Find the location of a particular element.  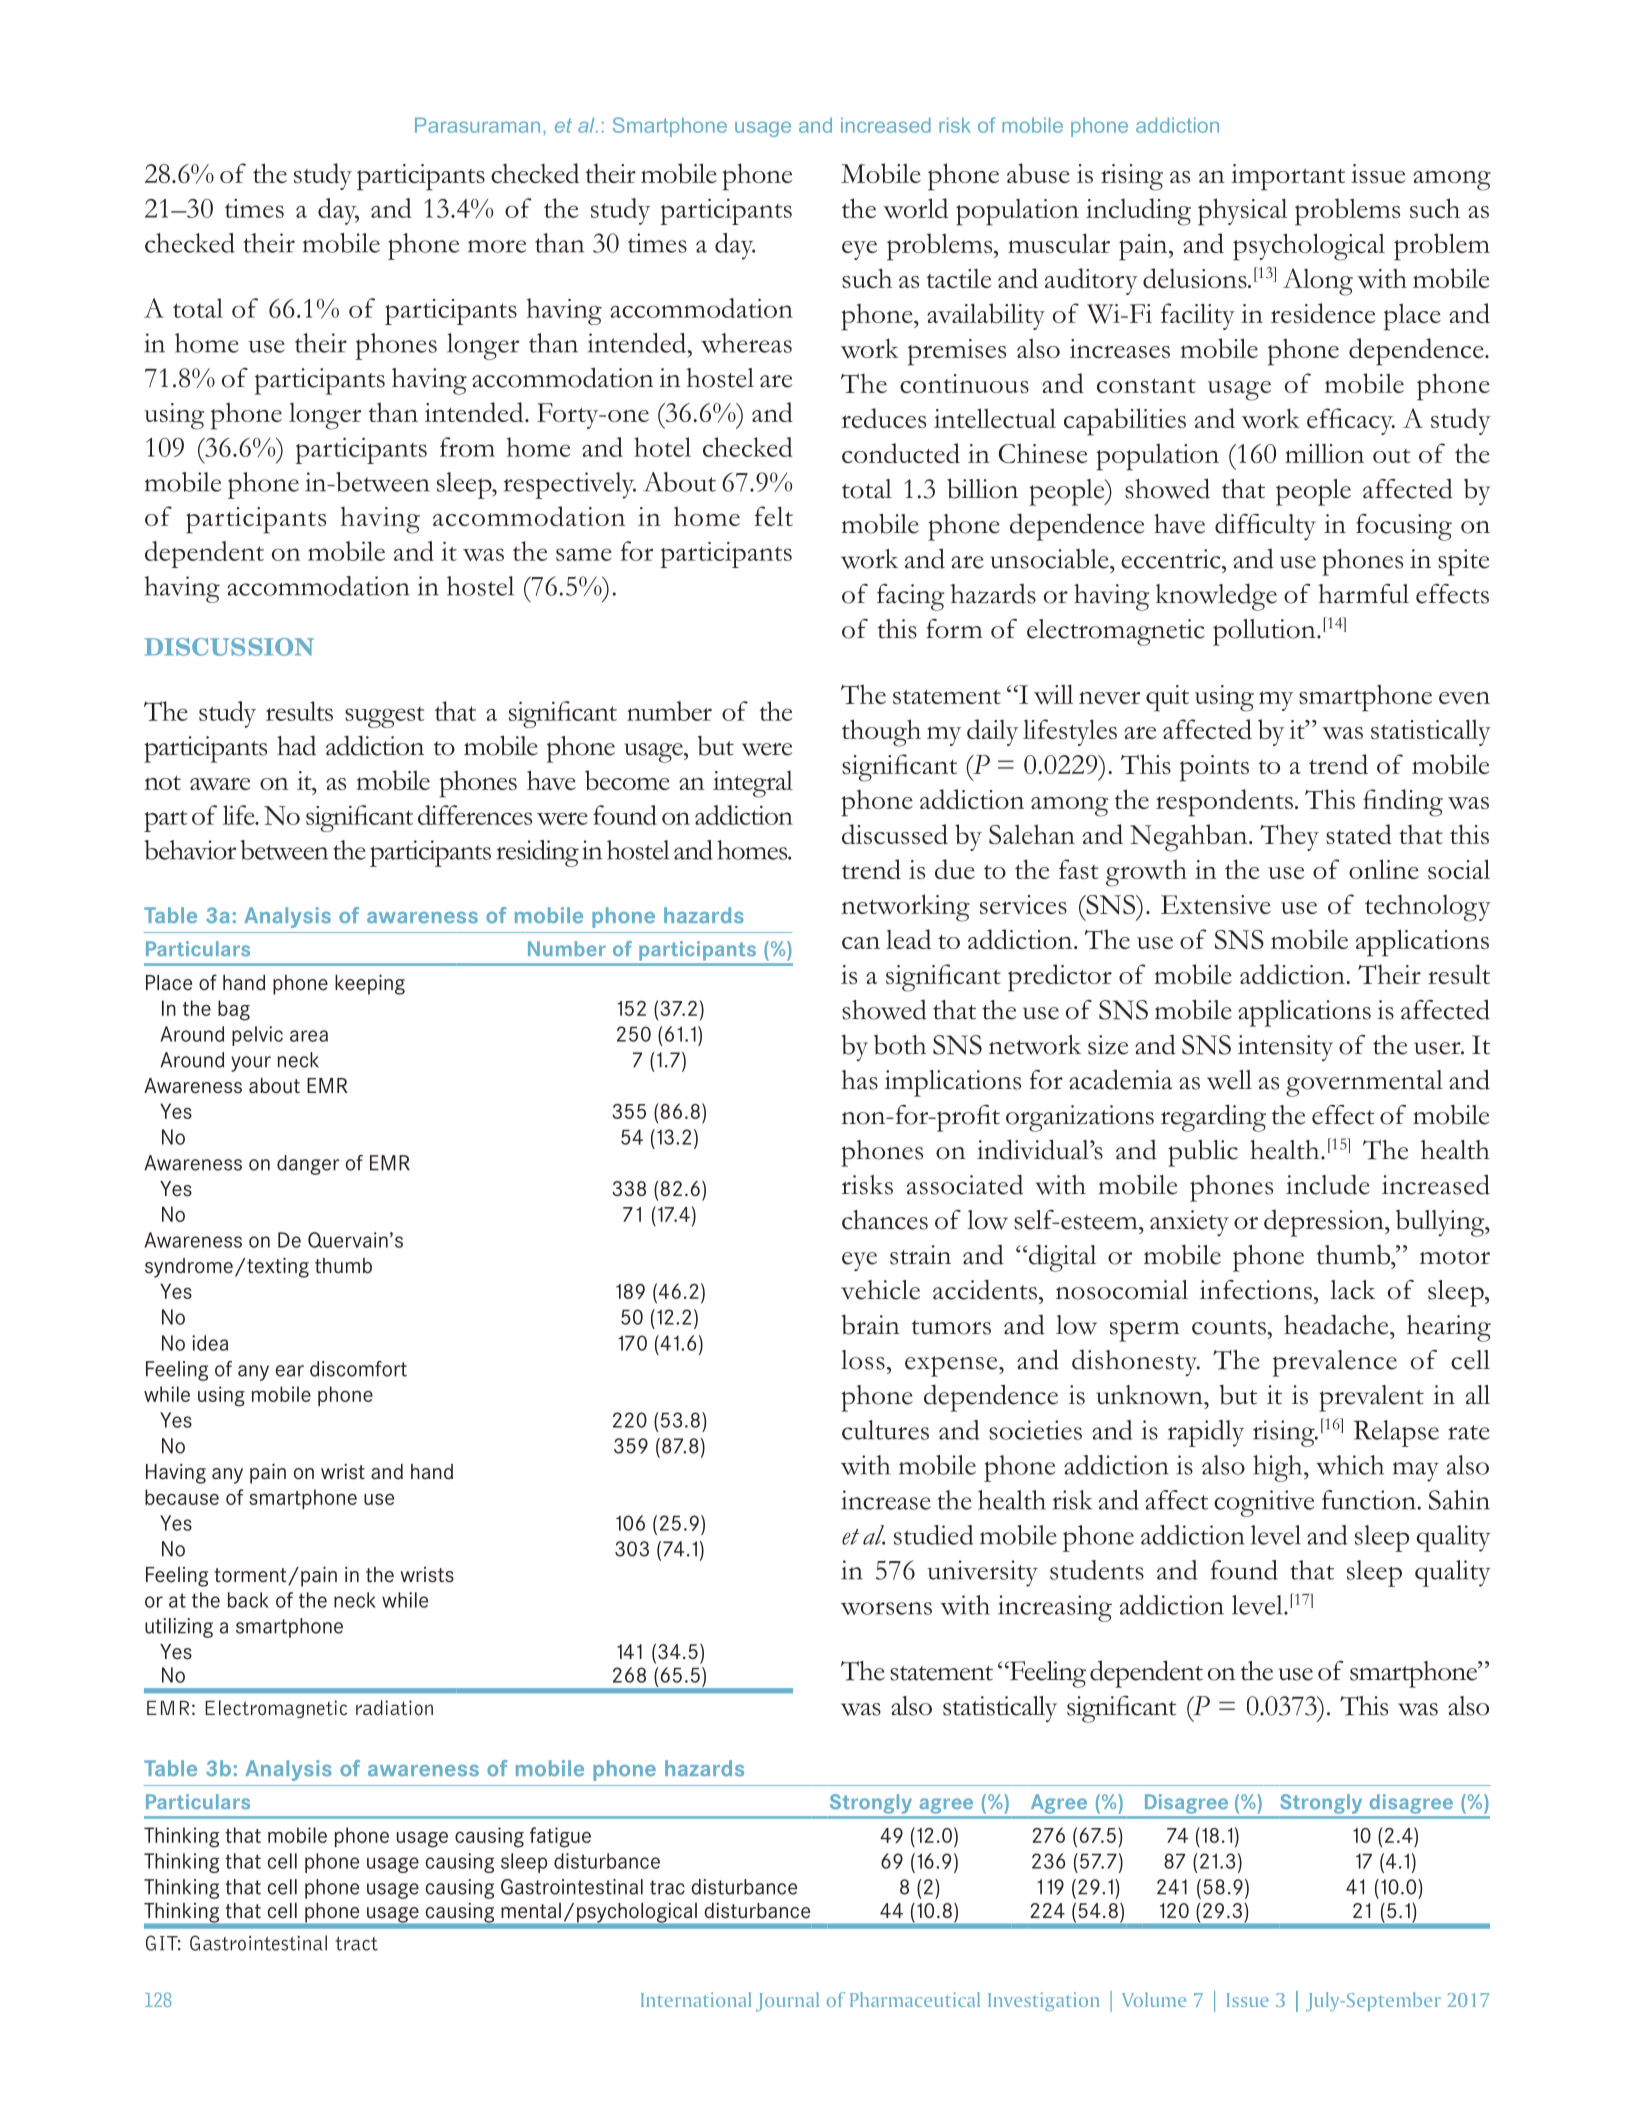

back is located at coordinates (248, 1600).
